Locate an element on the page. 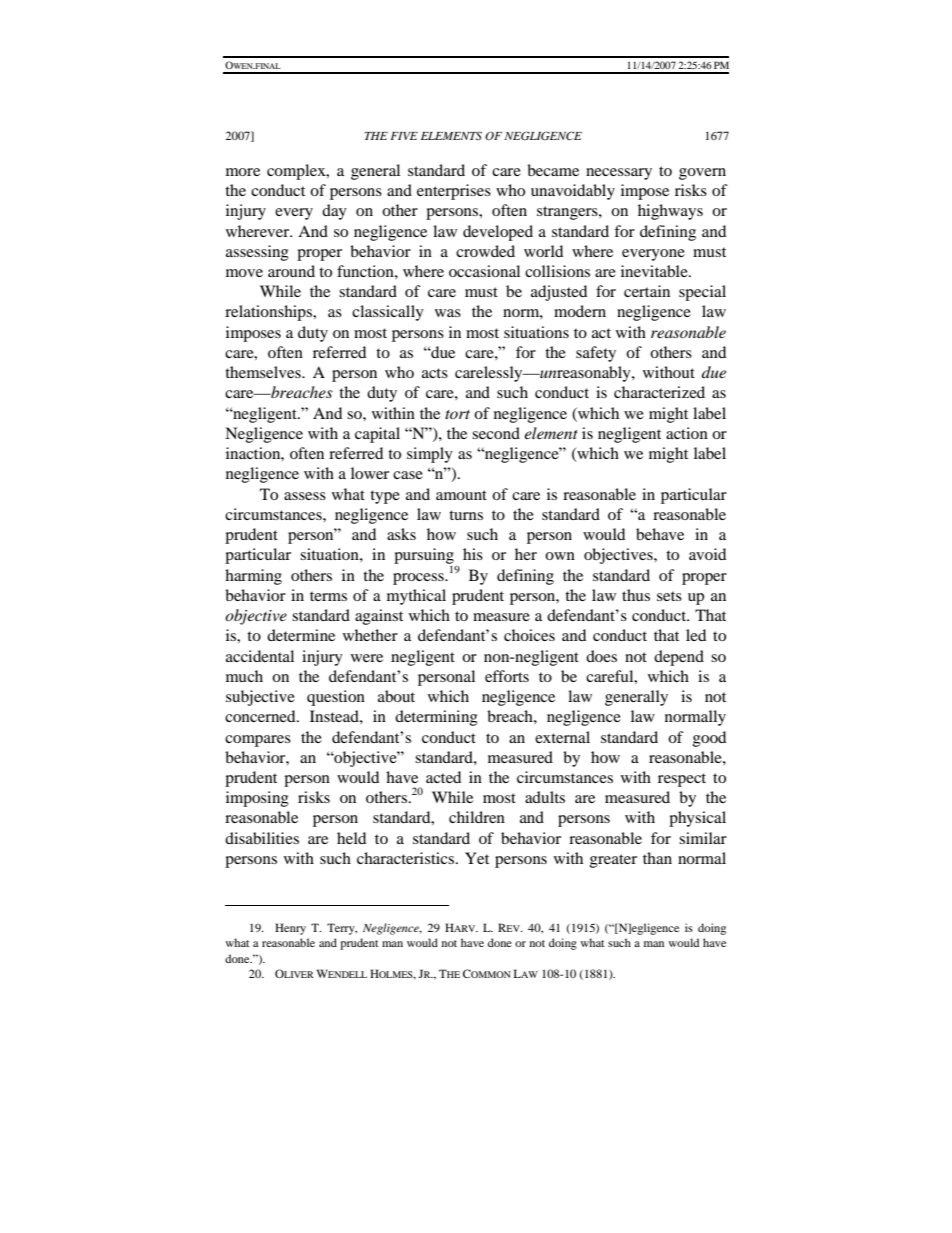  respect is located at coordinates (682, 780).
